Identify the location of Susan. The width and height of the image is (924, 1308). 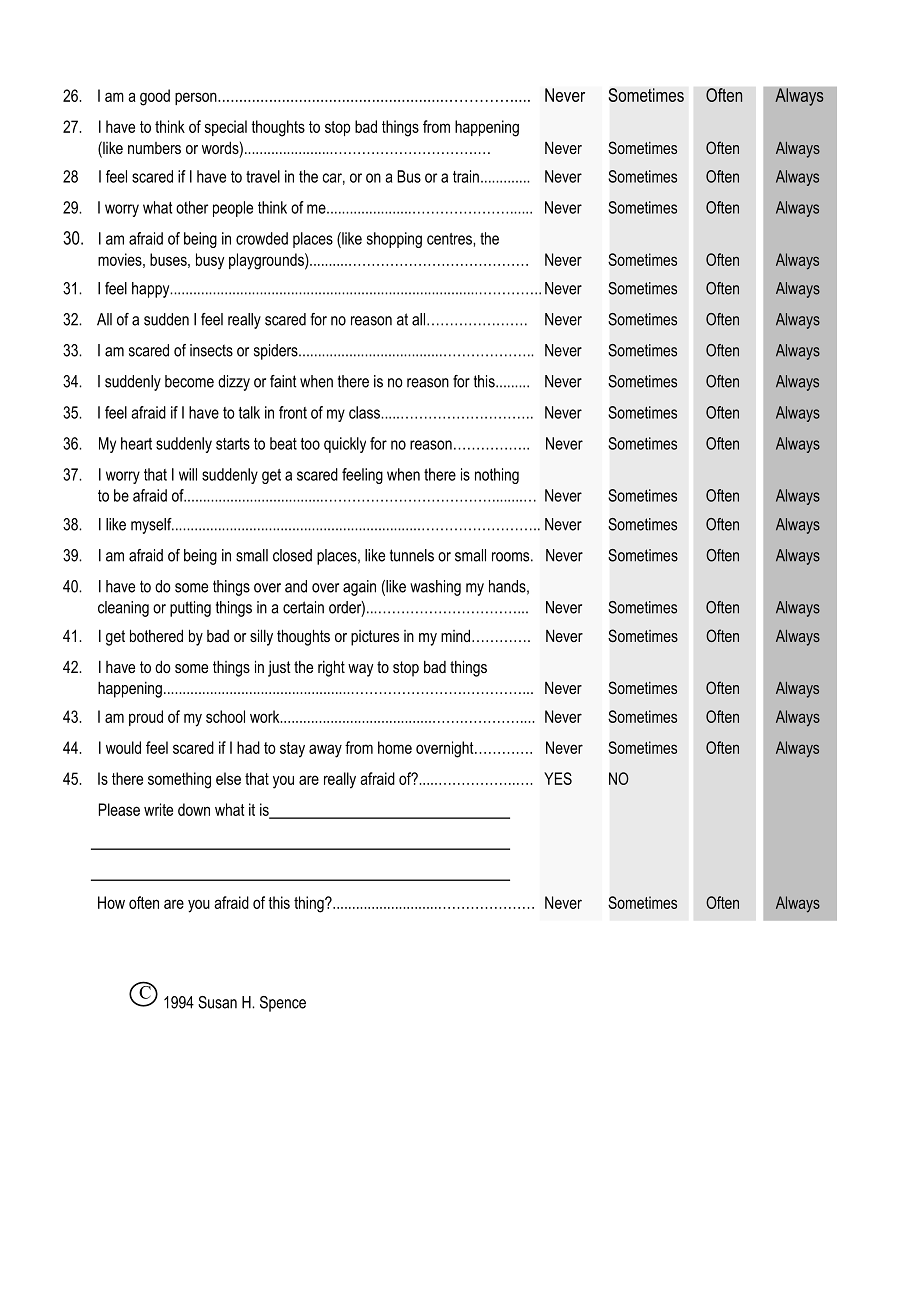
(217, 1002).
